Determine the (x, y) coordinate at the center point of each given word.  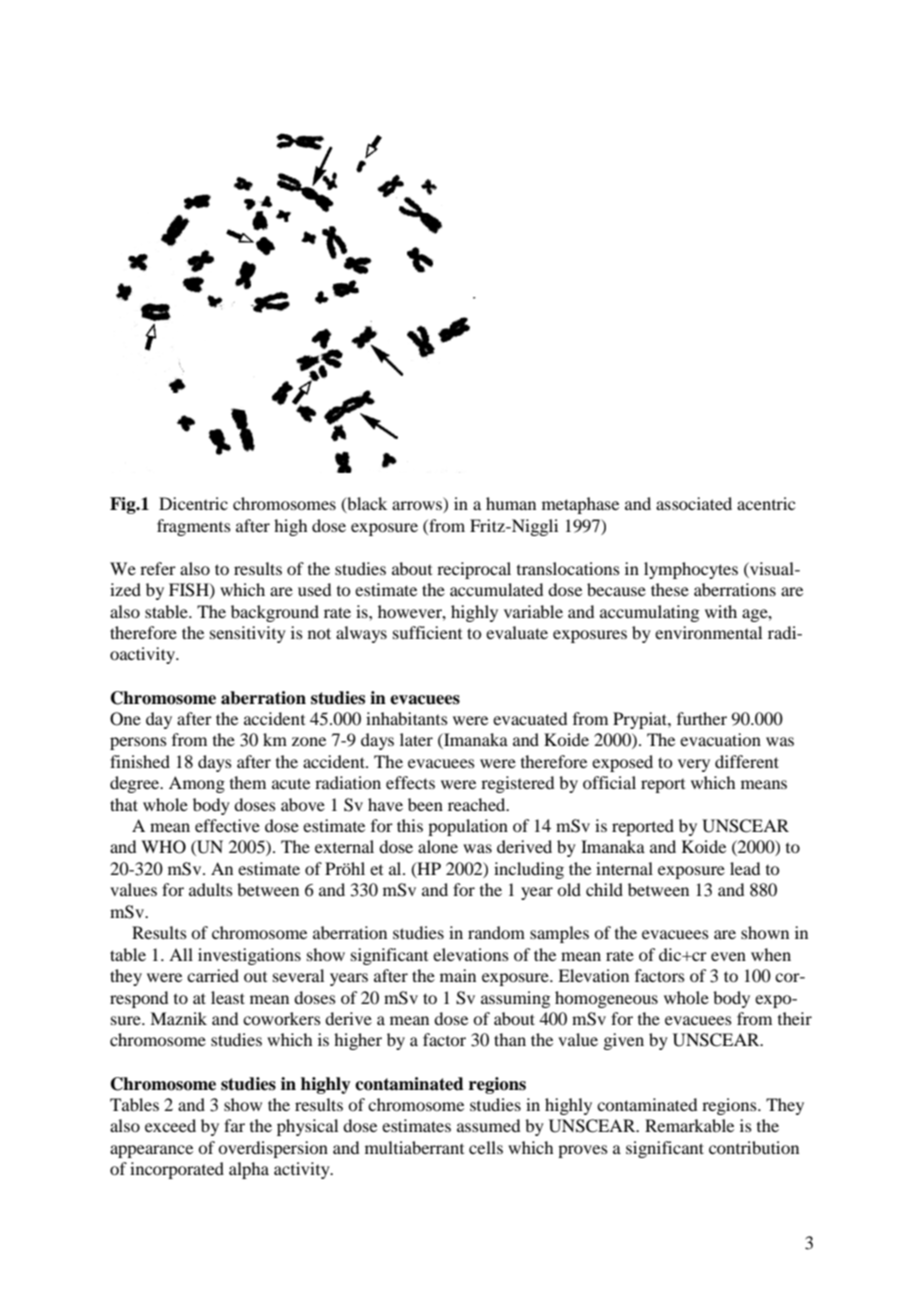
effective (227, 825)
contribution (754, 1147)
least (228, 997)
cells (486, 1147)
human (511, 503)
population (468, 827)
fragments (194, 527)
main (458, 975)
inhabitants (407, 718)
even (728, 956)
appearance (151, 1151)
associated (694, 503)
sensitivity (248, 634)
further (702, 718)
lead (745, 868)
